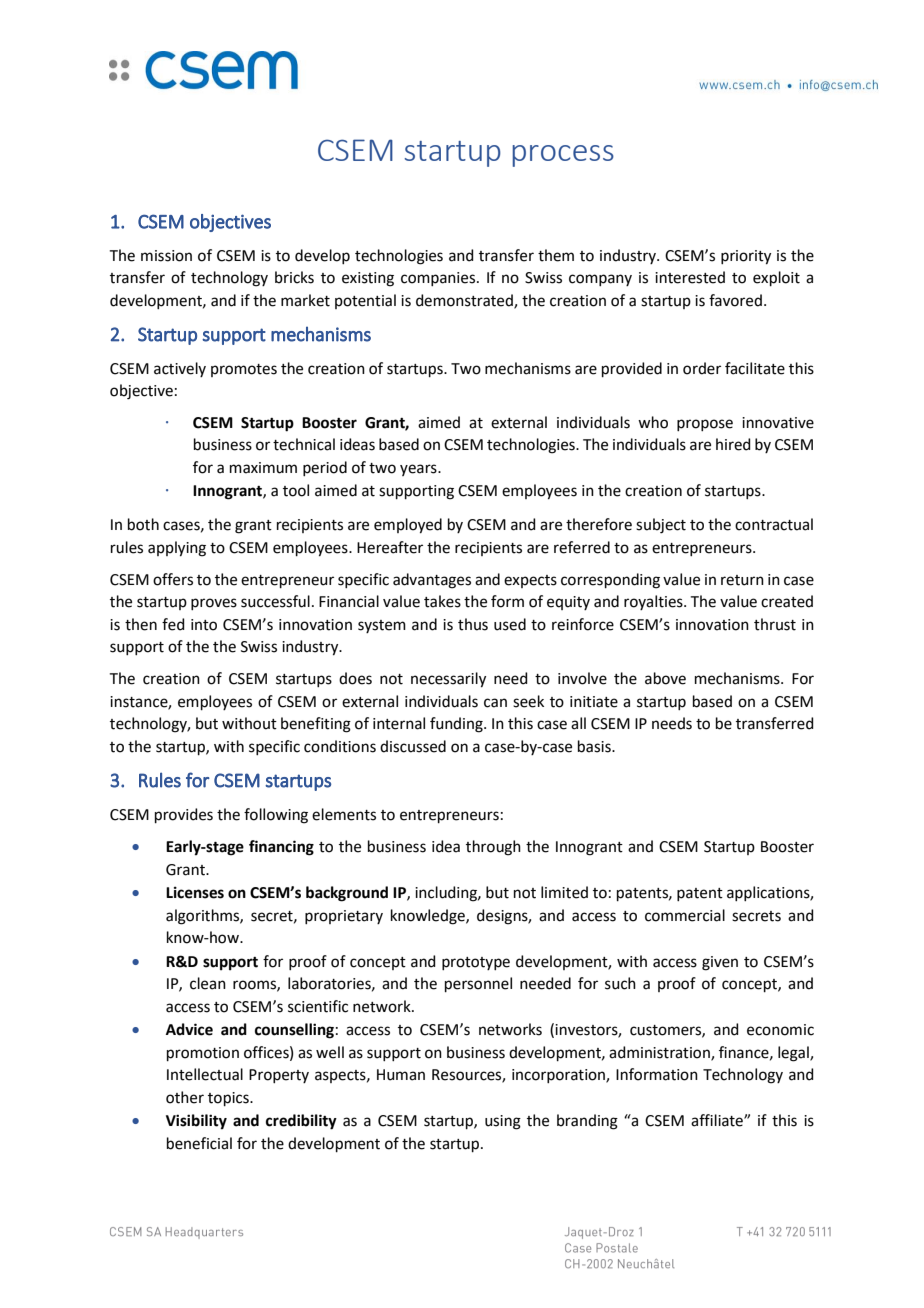 The image size is (924, 1308). What do you see at coordinates (244, 370) in the screenshot?
I see `promotes` at bounding box center [244, 370].
